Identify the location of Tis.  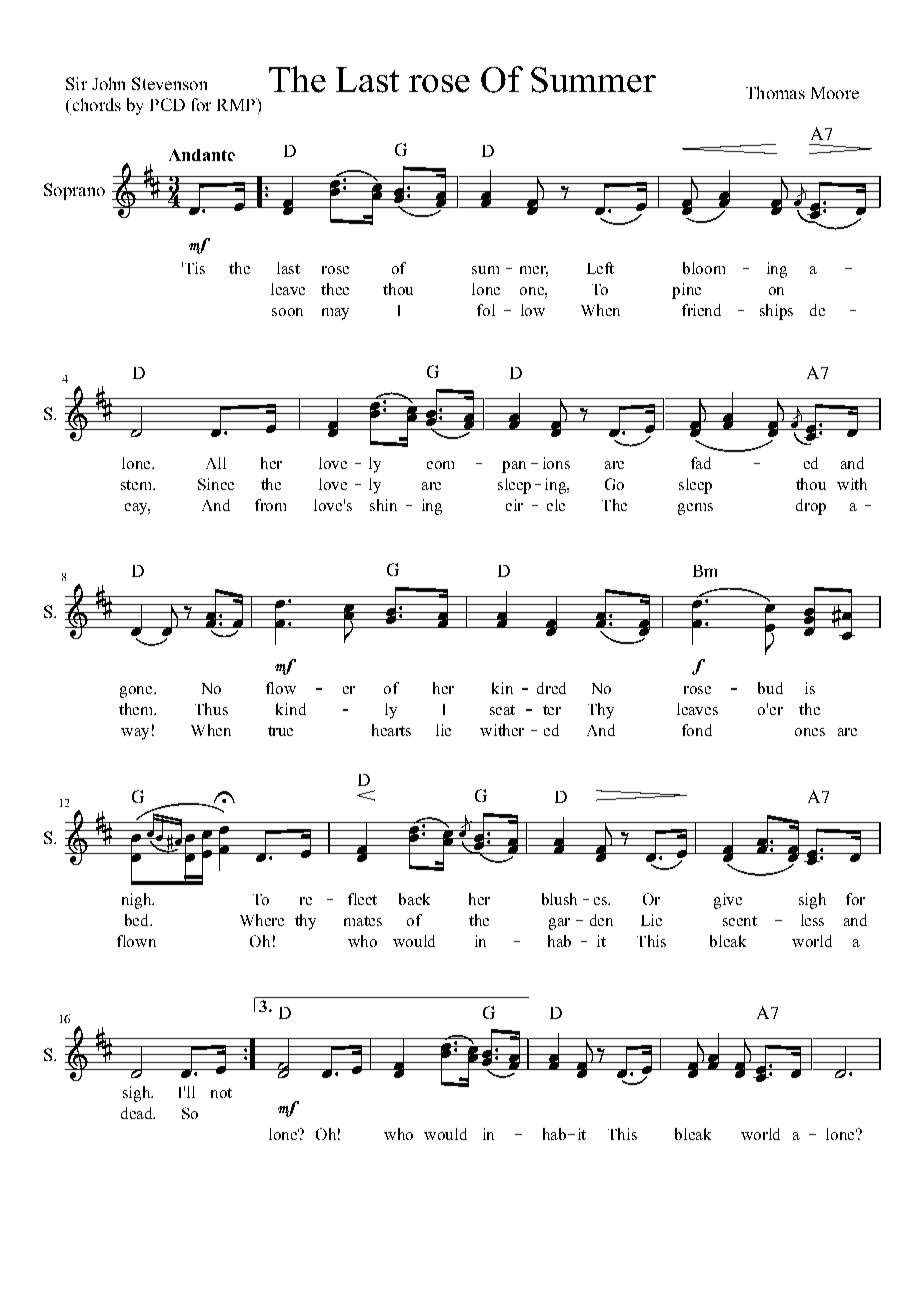
(195, 268).
